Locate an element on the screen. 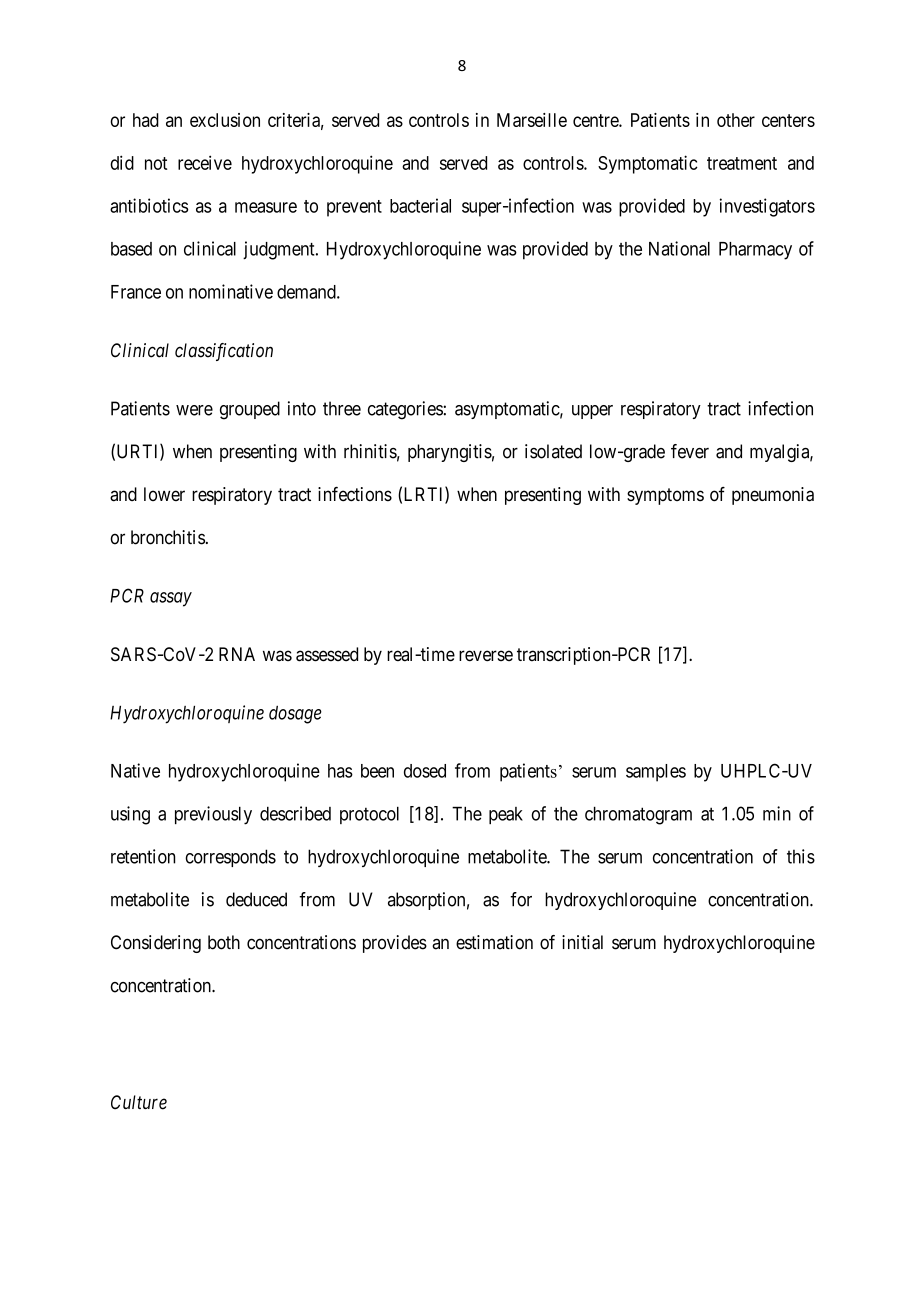 The image size is (924, 1308). Culture is located at coordinates (139, 1102).
